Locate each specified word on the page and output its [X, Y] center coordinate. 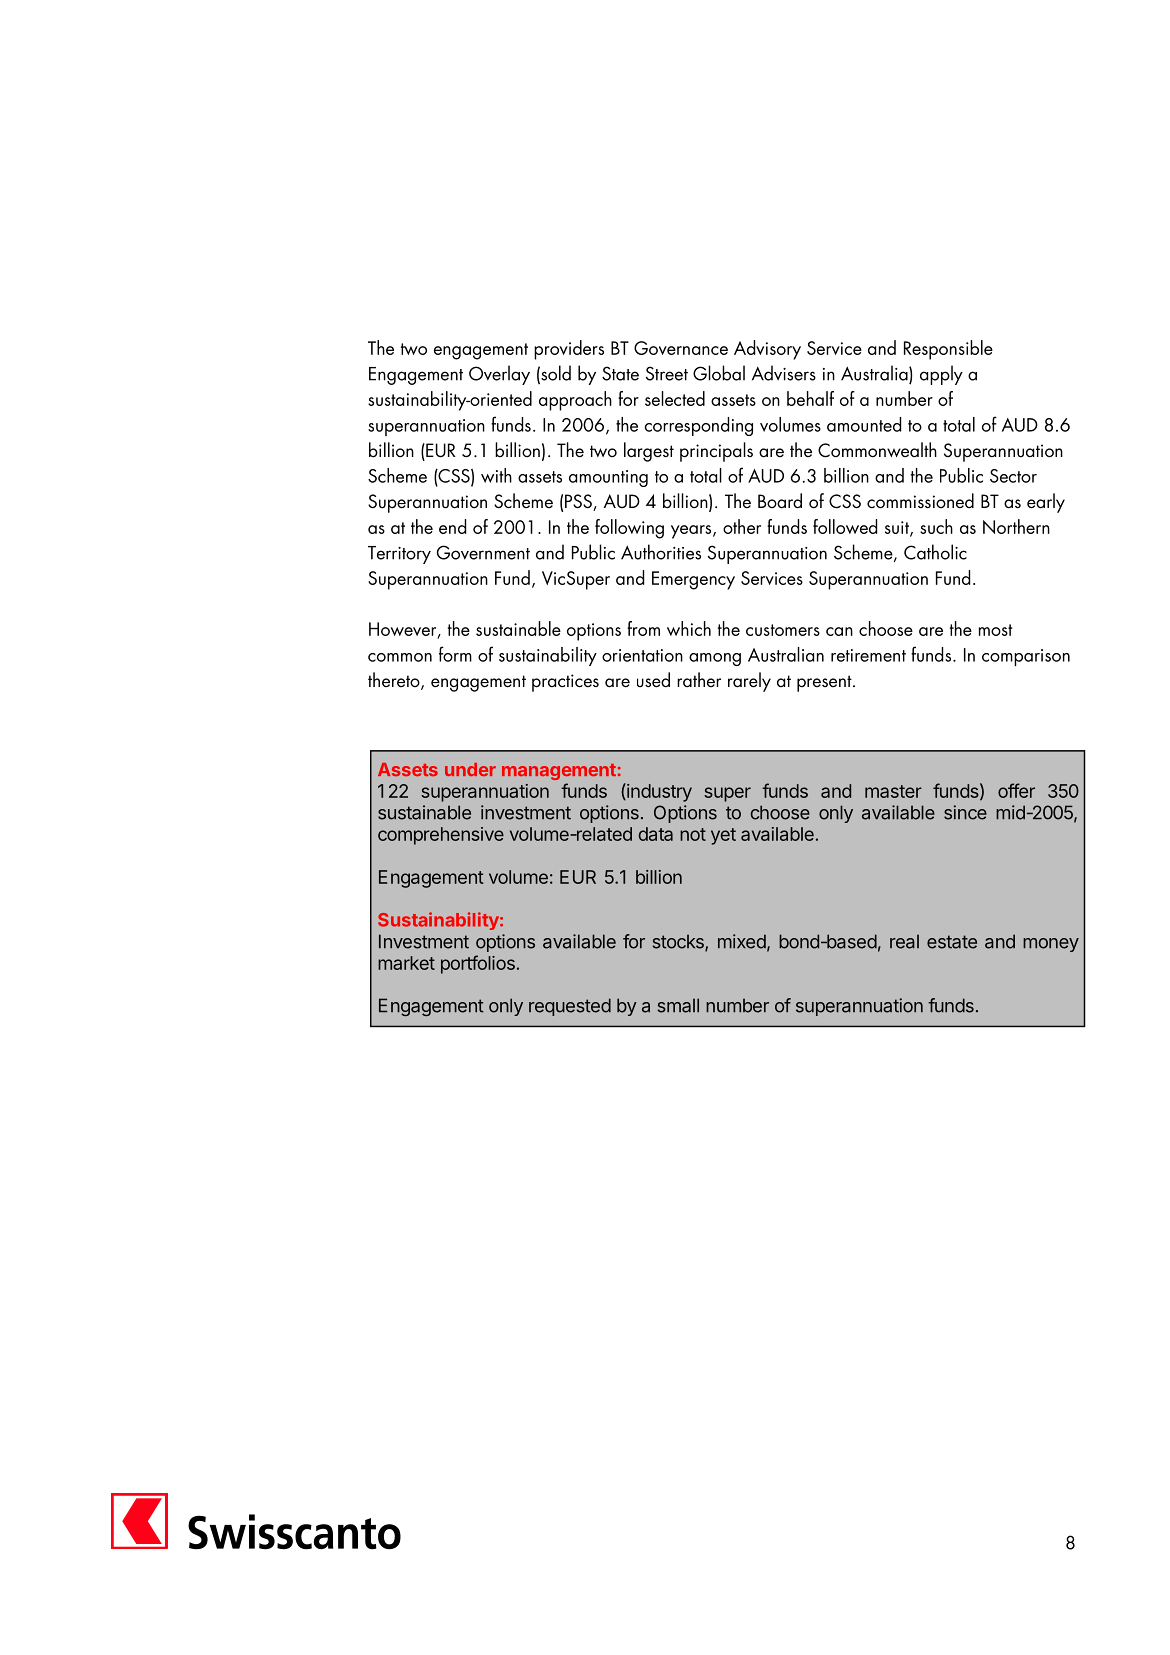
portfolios [478, 964]
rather [699, 680]
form [455, 654]
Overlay [499, 375]
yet [723, 836]
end [452, 526]
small [678, 1005]
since [965, 812]
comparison [1026, 657]
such [936, 526]
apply [941, 375]
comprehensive [441, 836]
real [904, 941]
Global [719, 373]
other [742, 526]
